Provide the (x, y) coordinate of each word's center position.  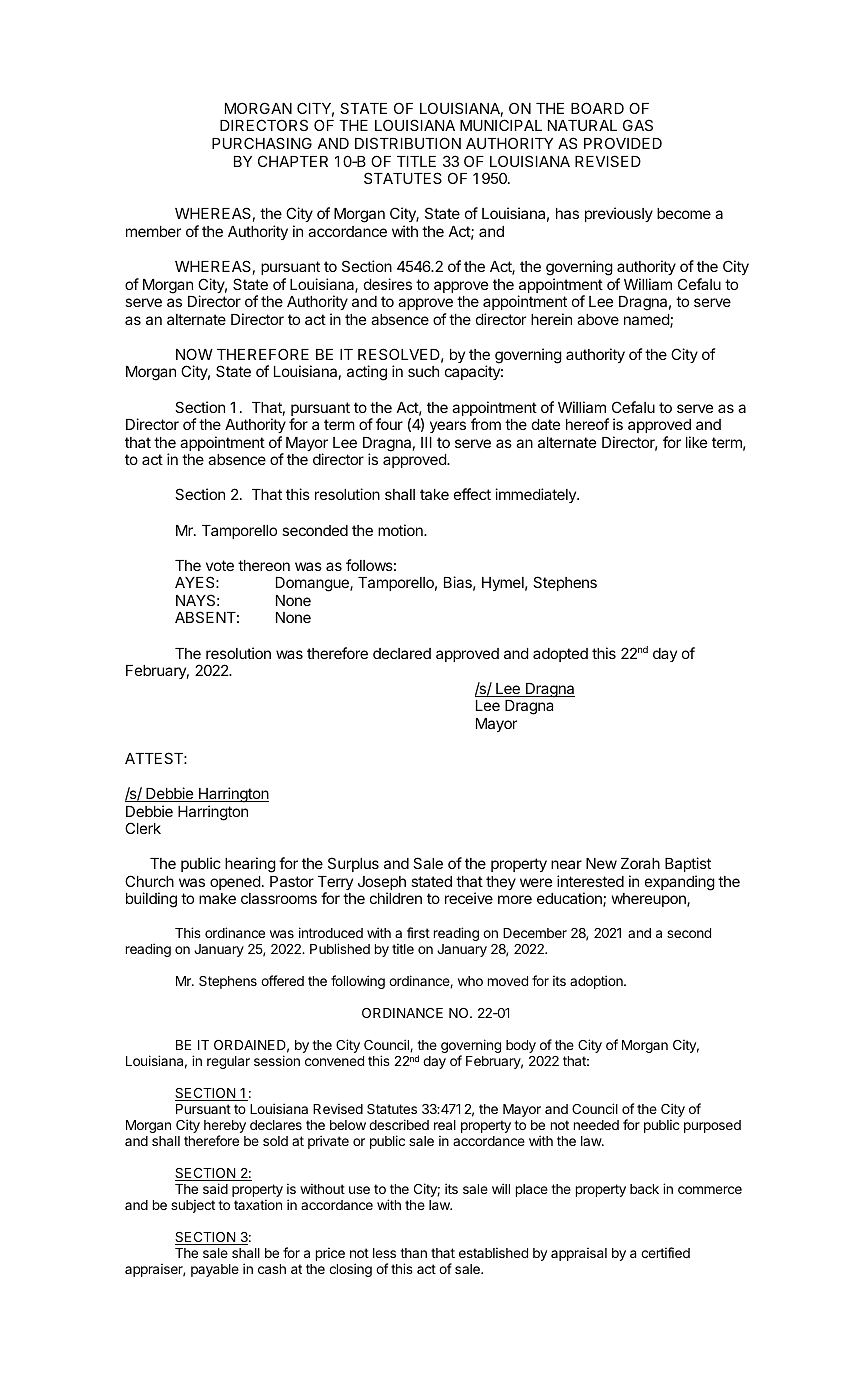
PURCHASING (262, 143)
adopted (560, 655)
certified (665, 1252)
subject (193, 1206)
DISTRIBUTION (408, 143)
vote (220, 565)
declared (402, 653)
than (413, 1253)
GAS (638, 125)
